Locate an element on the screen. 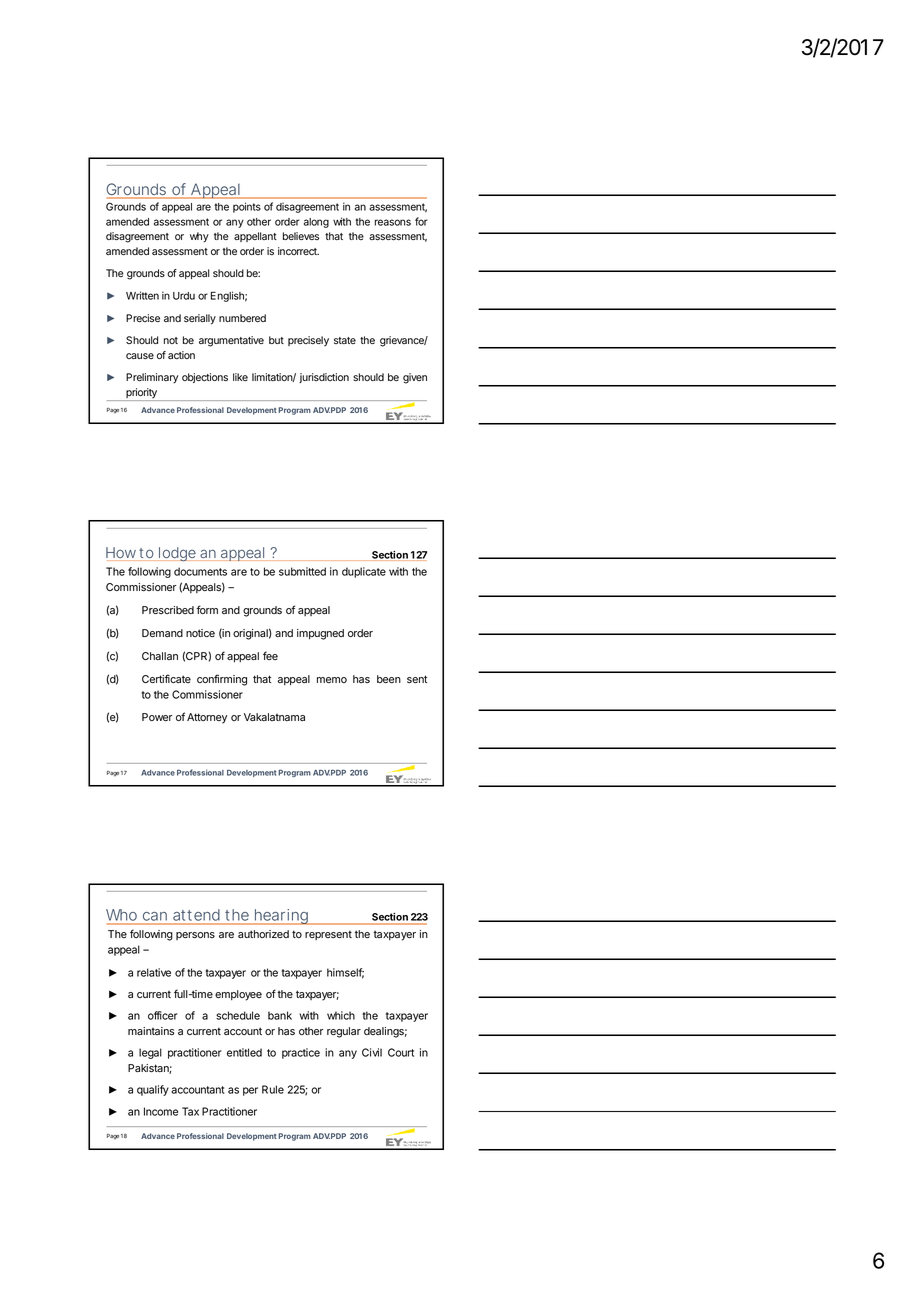  points is located at coordinates (247, 207).
